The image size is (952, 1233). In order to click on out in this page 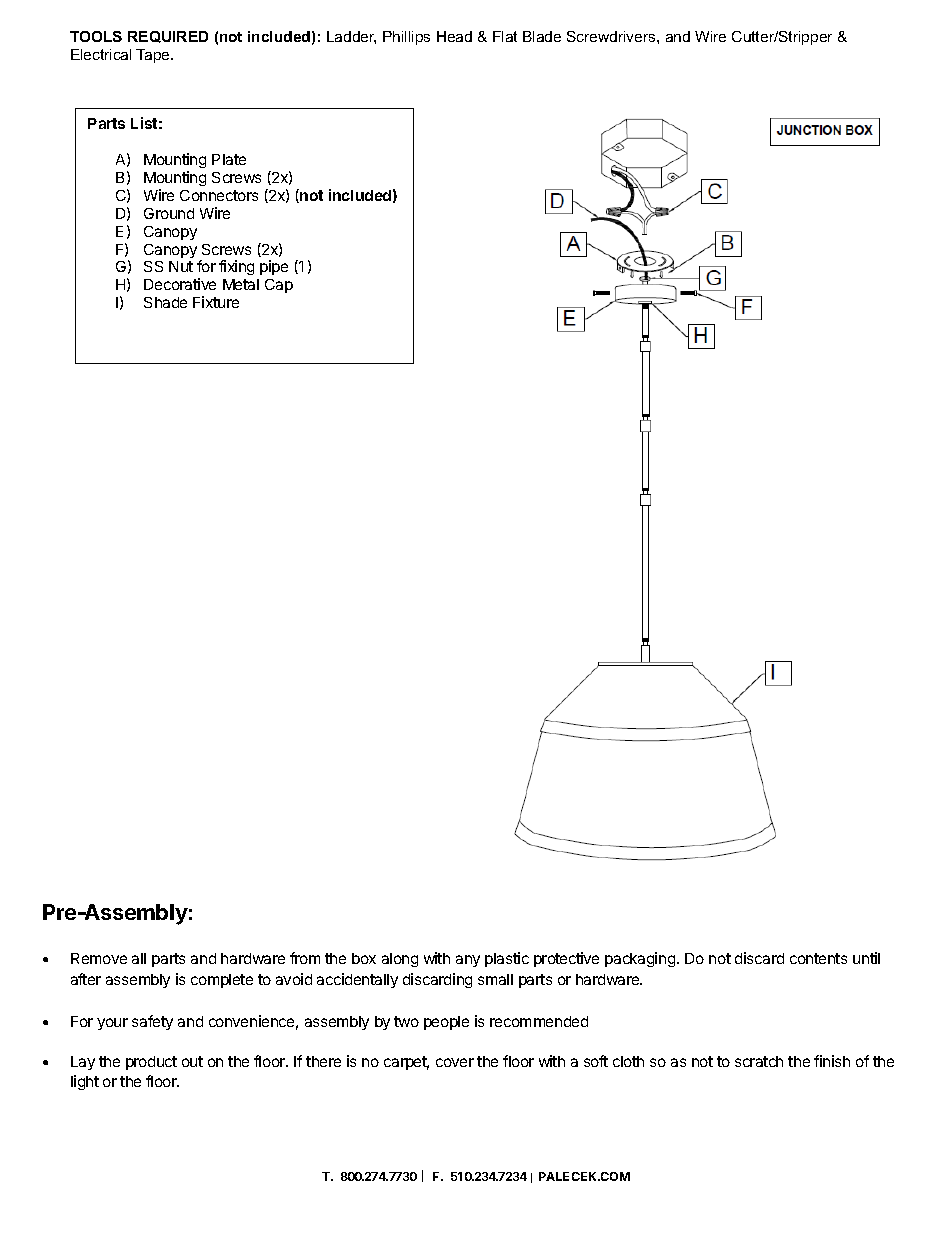, I will do `click(192, 1061)`.
